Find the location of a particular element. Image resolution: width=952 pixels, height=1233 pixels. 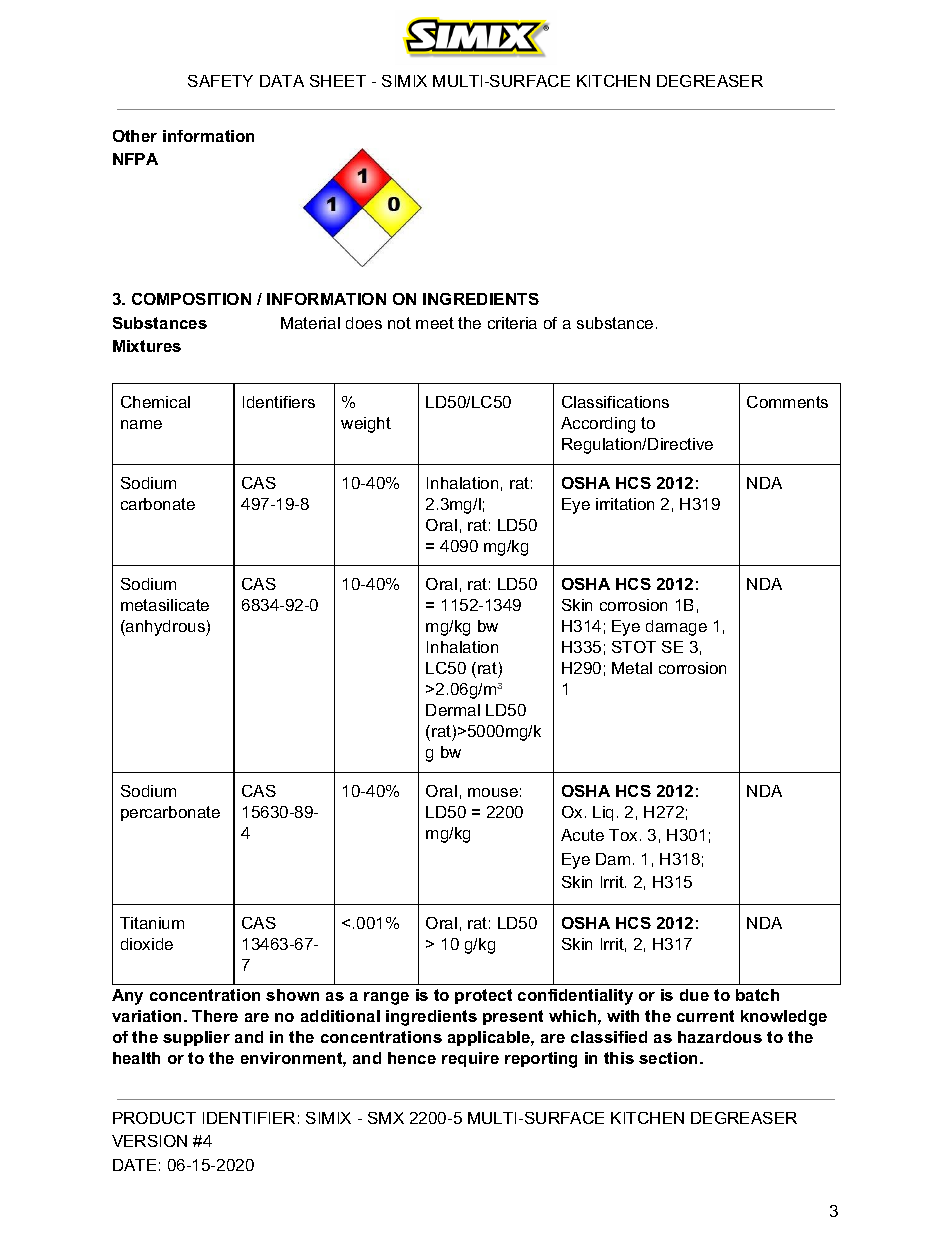

Titanium is located at coordinates (152, 923).
